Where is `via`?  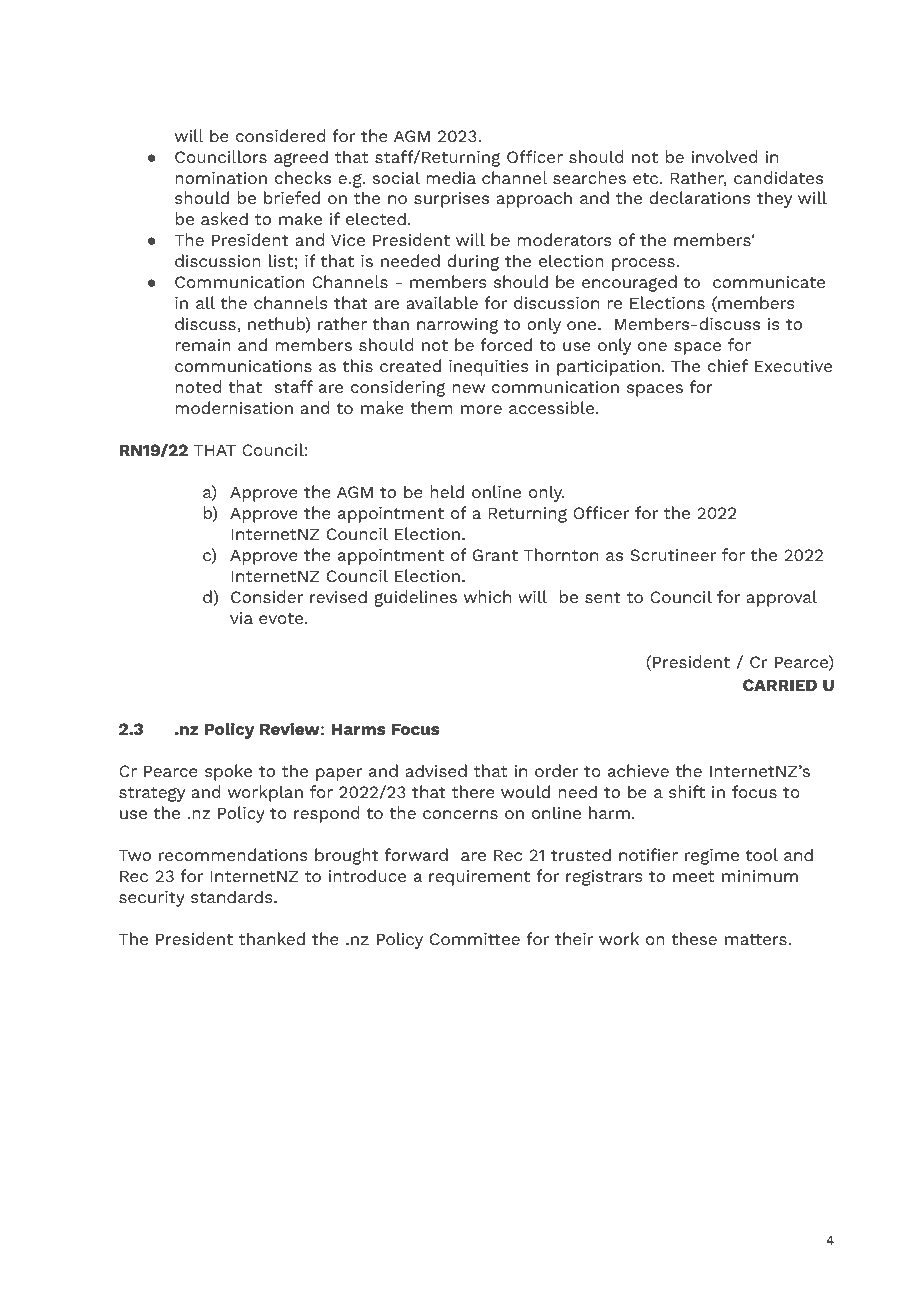 via is located at coordinates (241, 618).
